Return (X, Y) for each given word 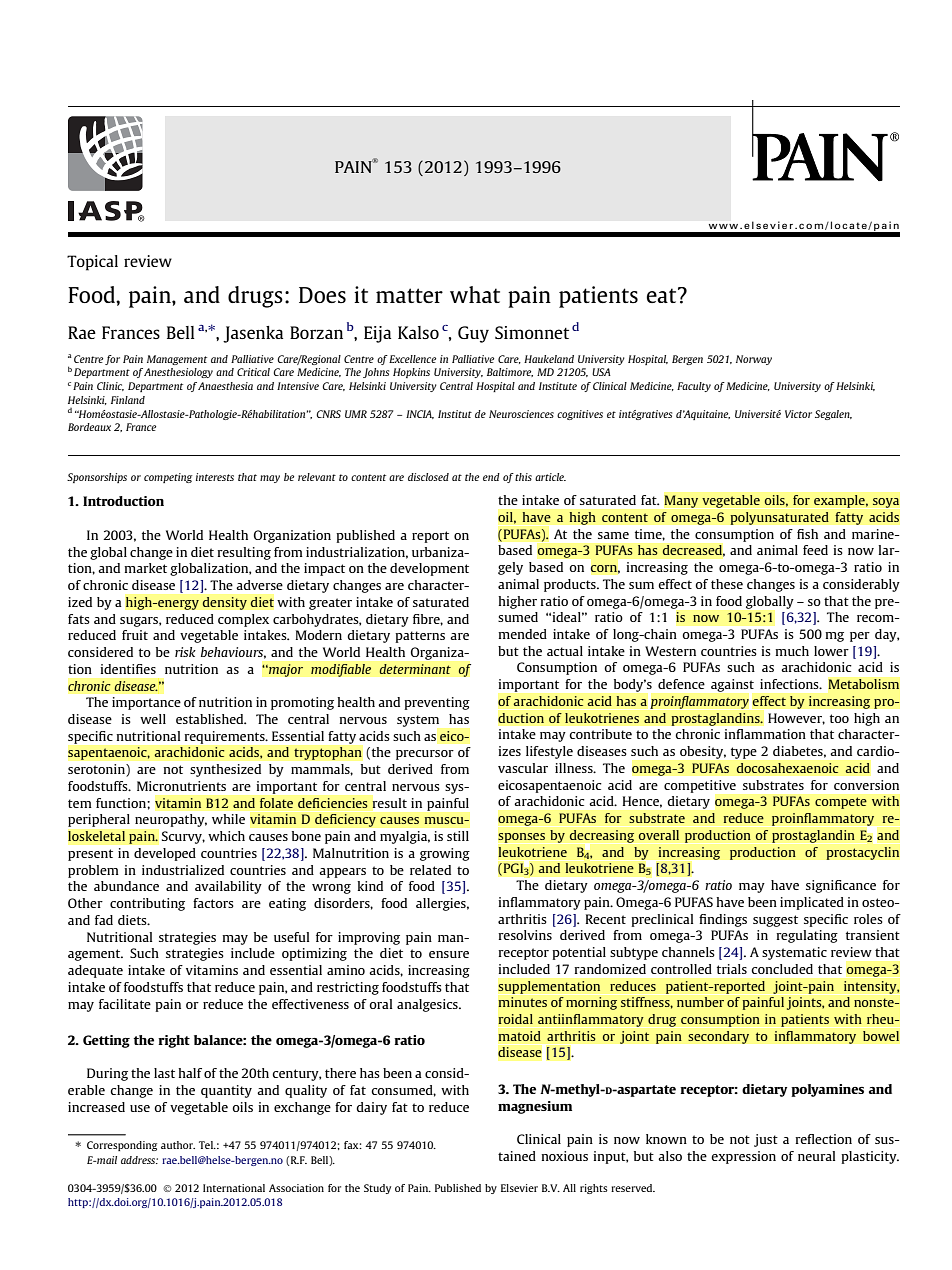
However (796, 719)
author (178, 1145)
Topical (92, 263)
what (475, 294)
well (153, 719)
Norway (754, 360)
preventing (437, 703)
